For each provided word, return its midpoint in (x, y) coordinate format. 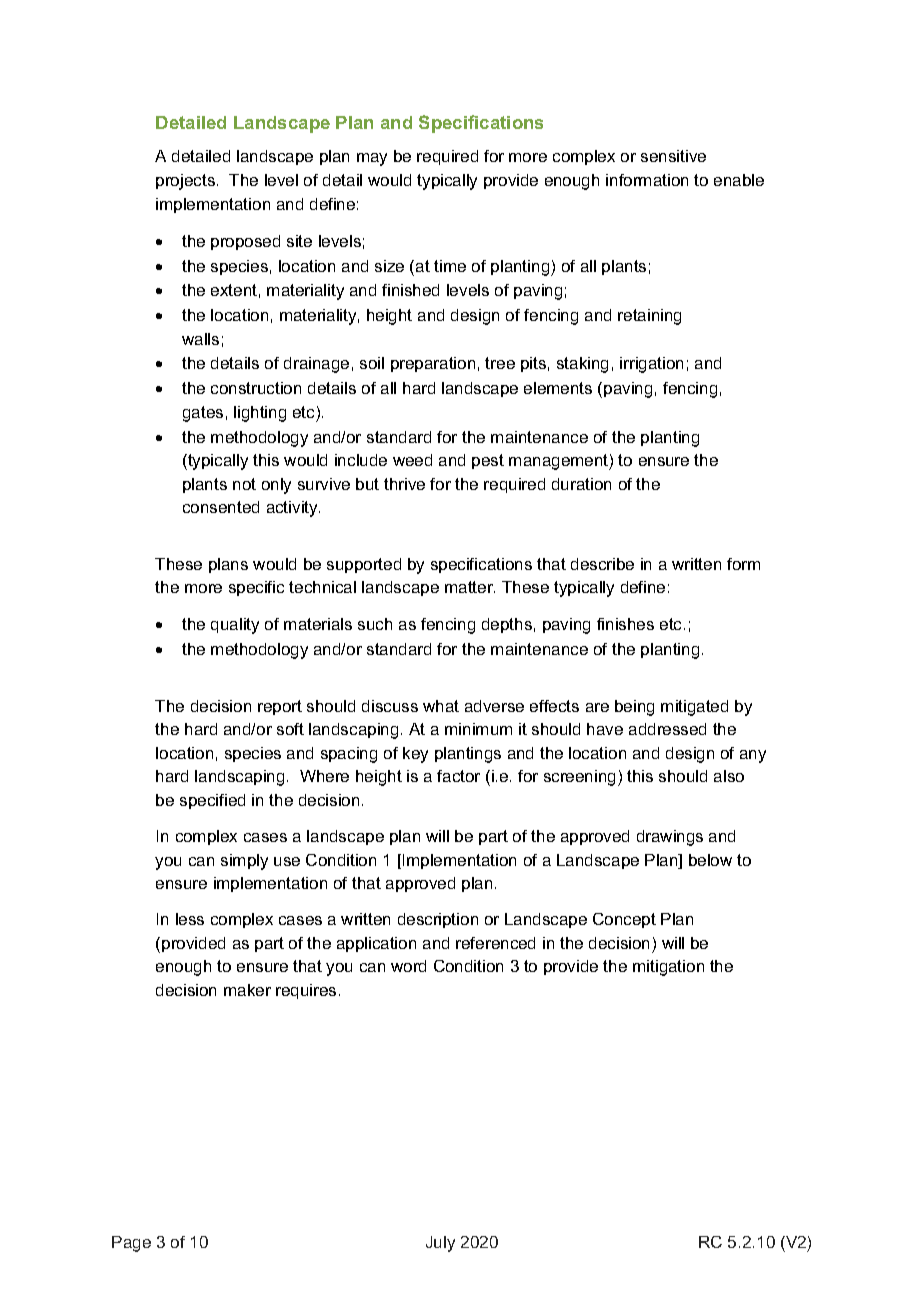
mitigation (668, 968)
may (372, 159)
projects (185, 182)
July (440, 1244)
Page (131, 1244)
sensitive (673, 156)
